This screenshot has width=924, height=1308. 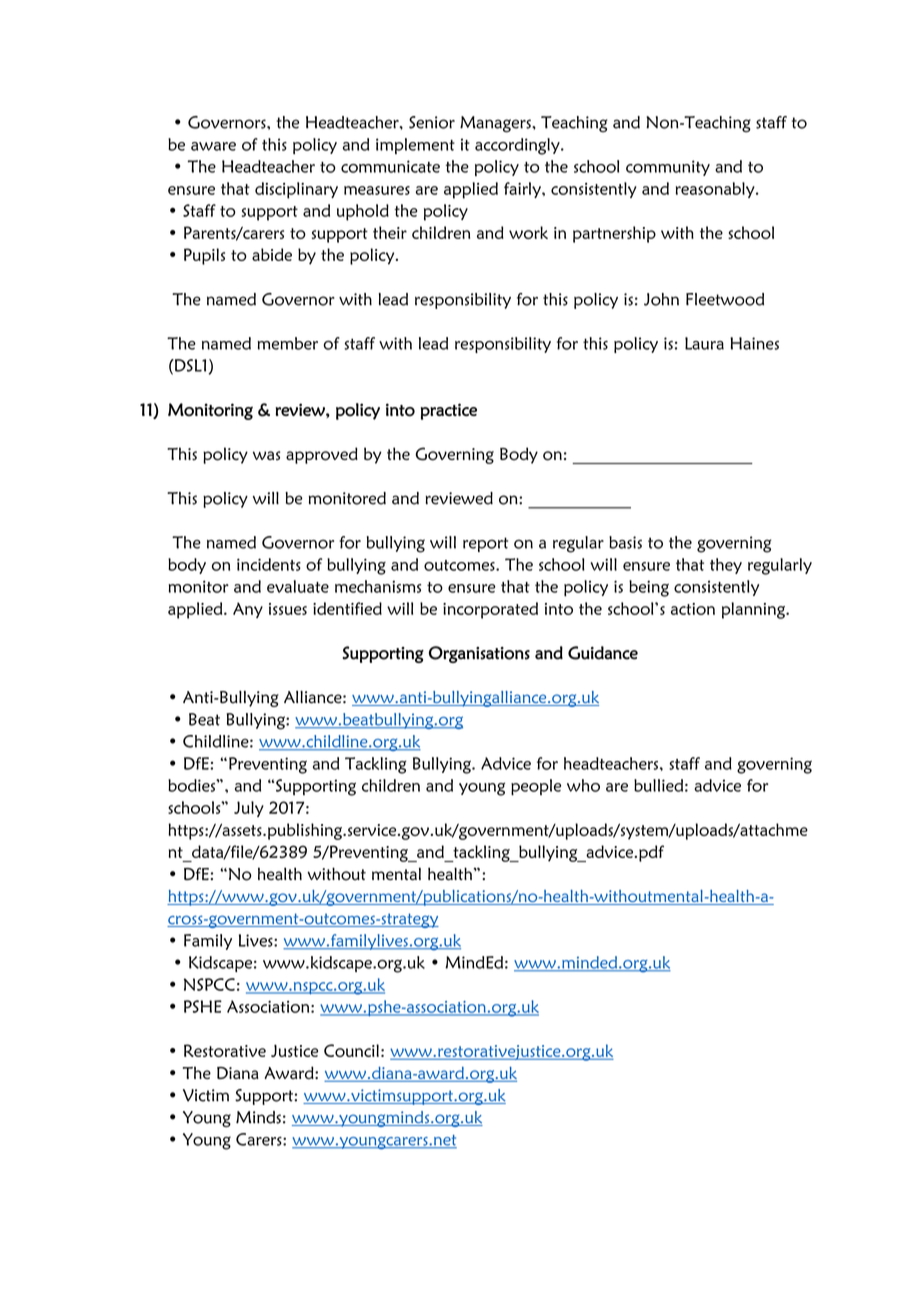 What do you see at coordinates (496, 124) in the screenshot?
I see `Managers` at bounding box center [496, 124].
